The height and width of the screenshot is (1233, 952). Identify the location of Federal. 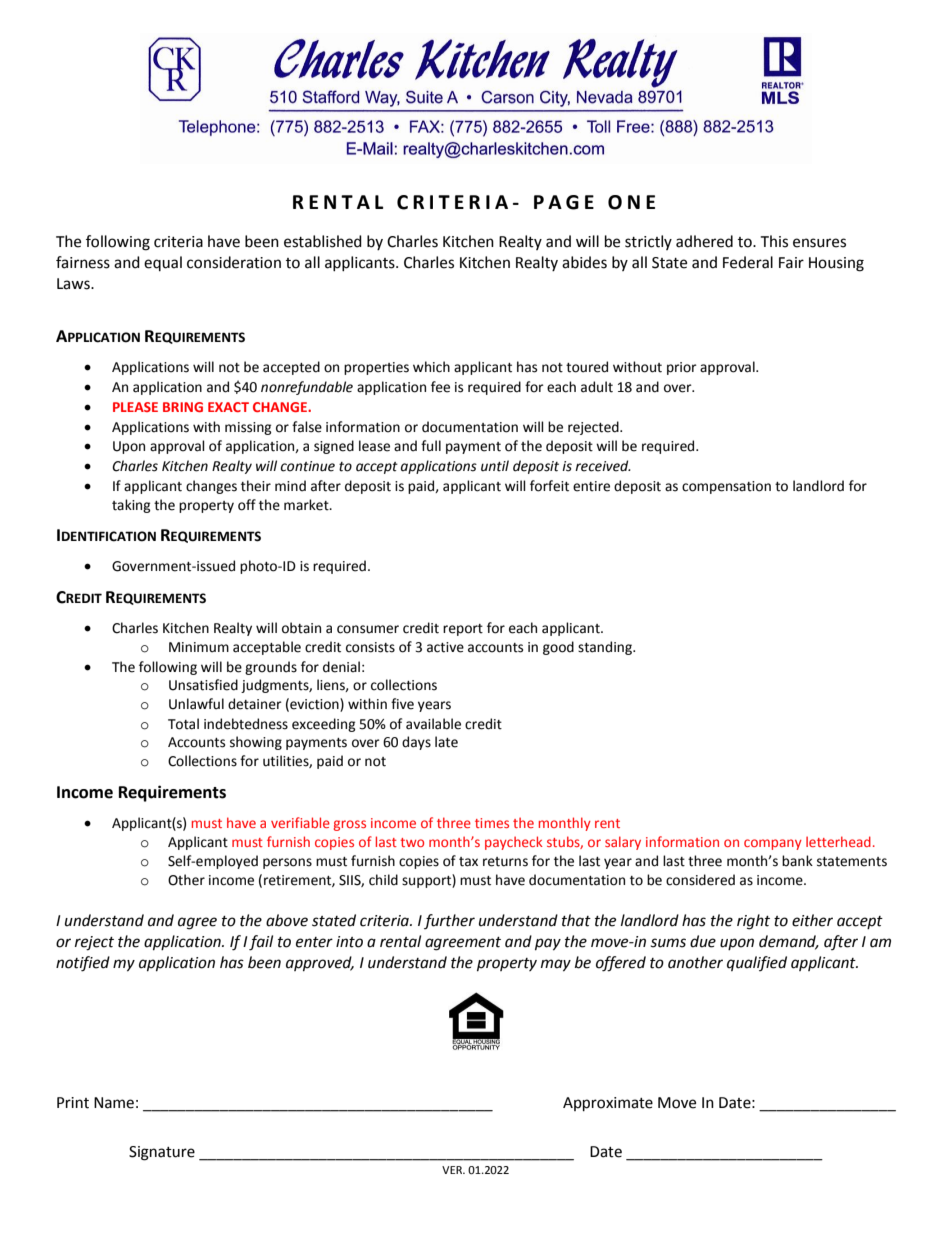
(748, 262).
